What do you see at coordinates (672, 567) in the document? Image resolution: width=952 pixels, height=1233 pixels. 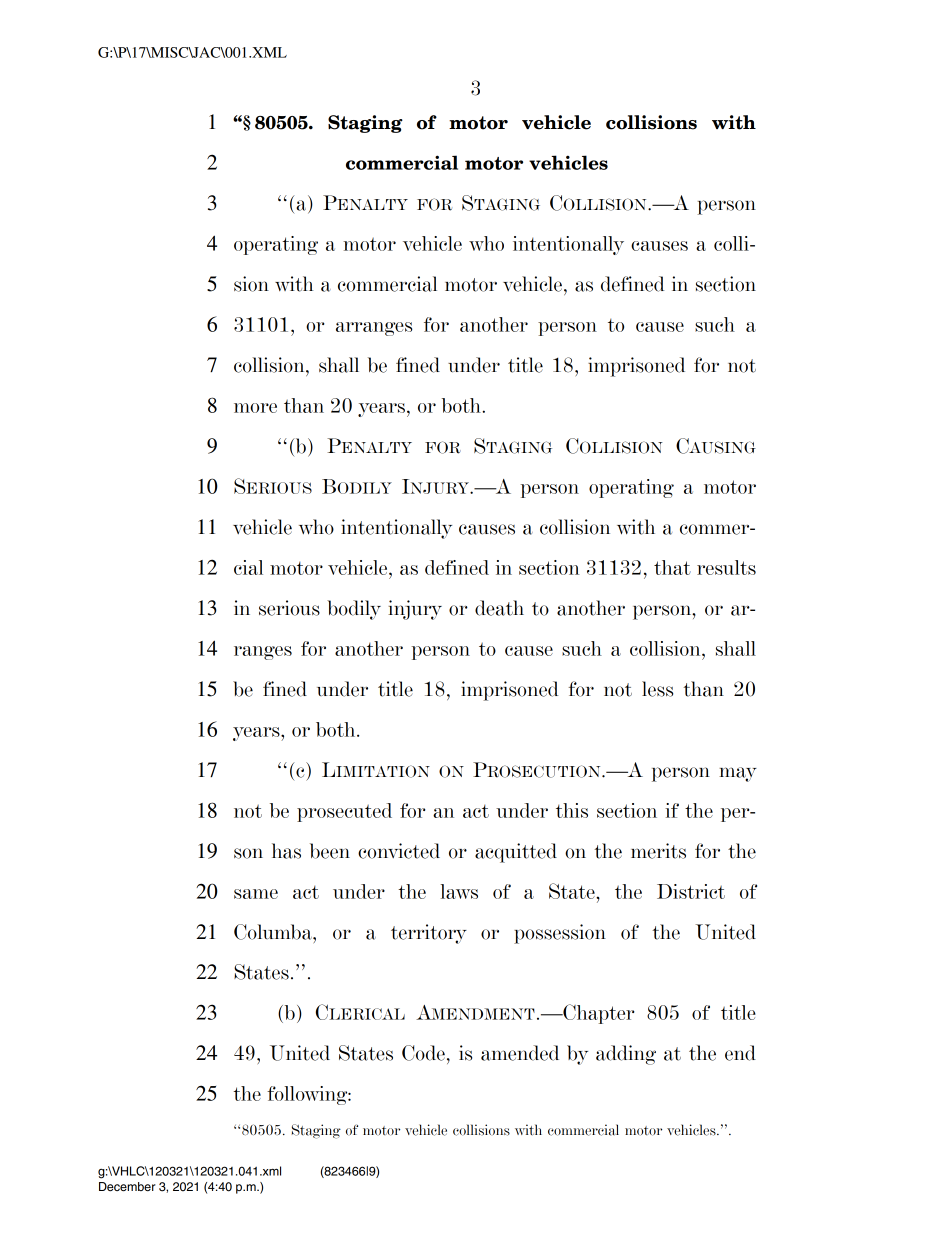 I see `that` at bounding box center [672, 567].
